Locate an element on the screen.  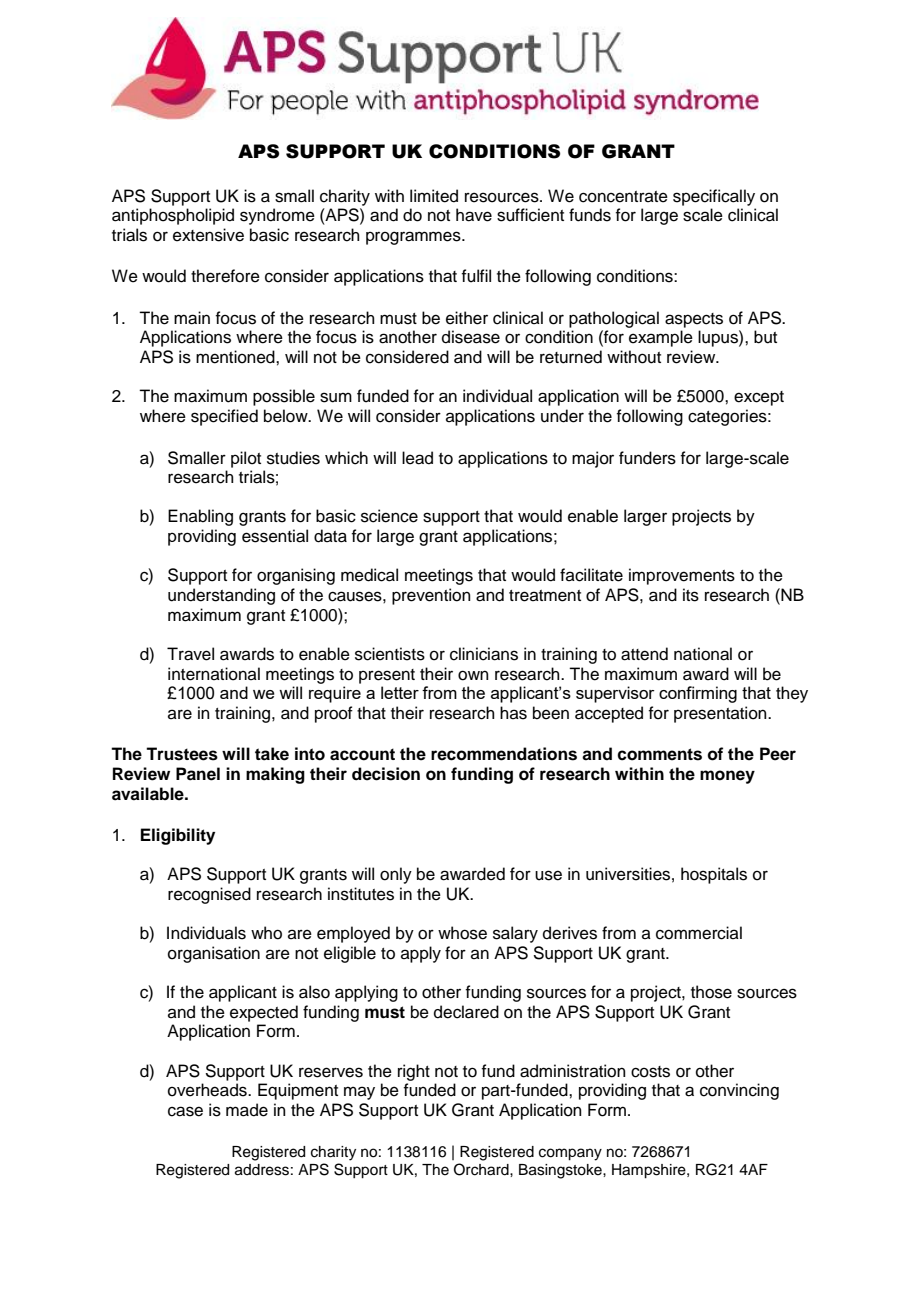
specifically is located at coordinates (714, 197).
